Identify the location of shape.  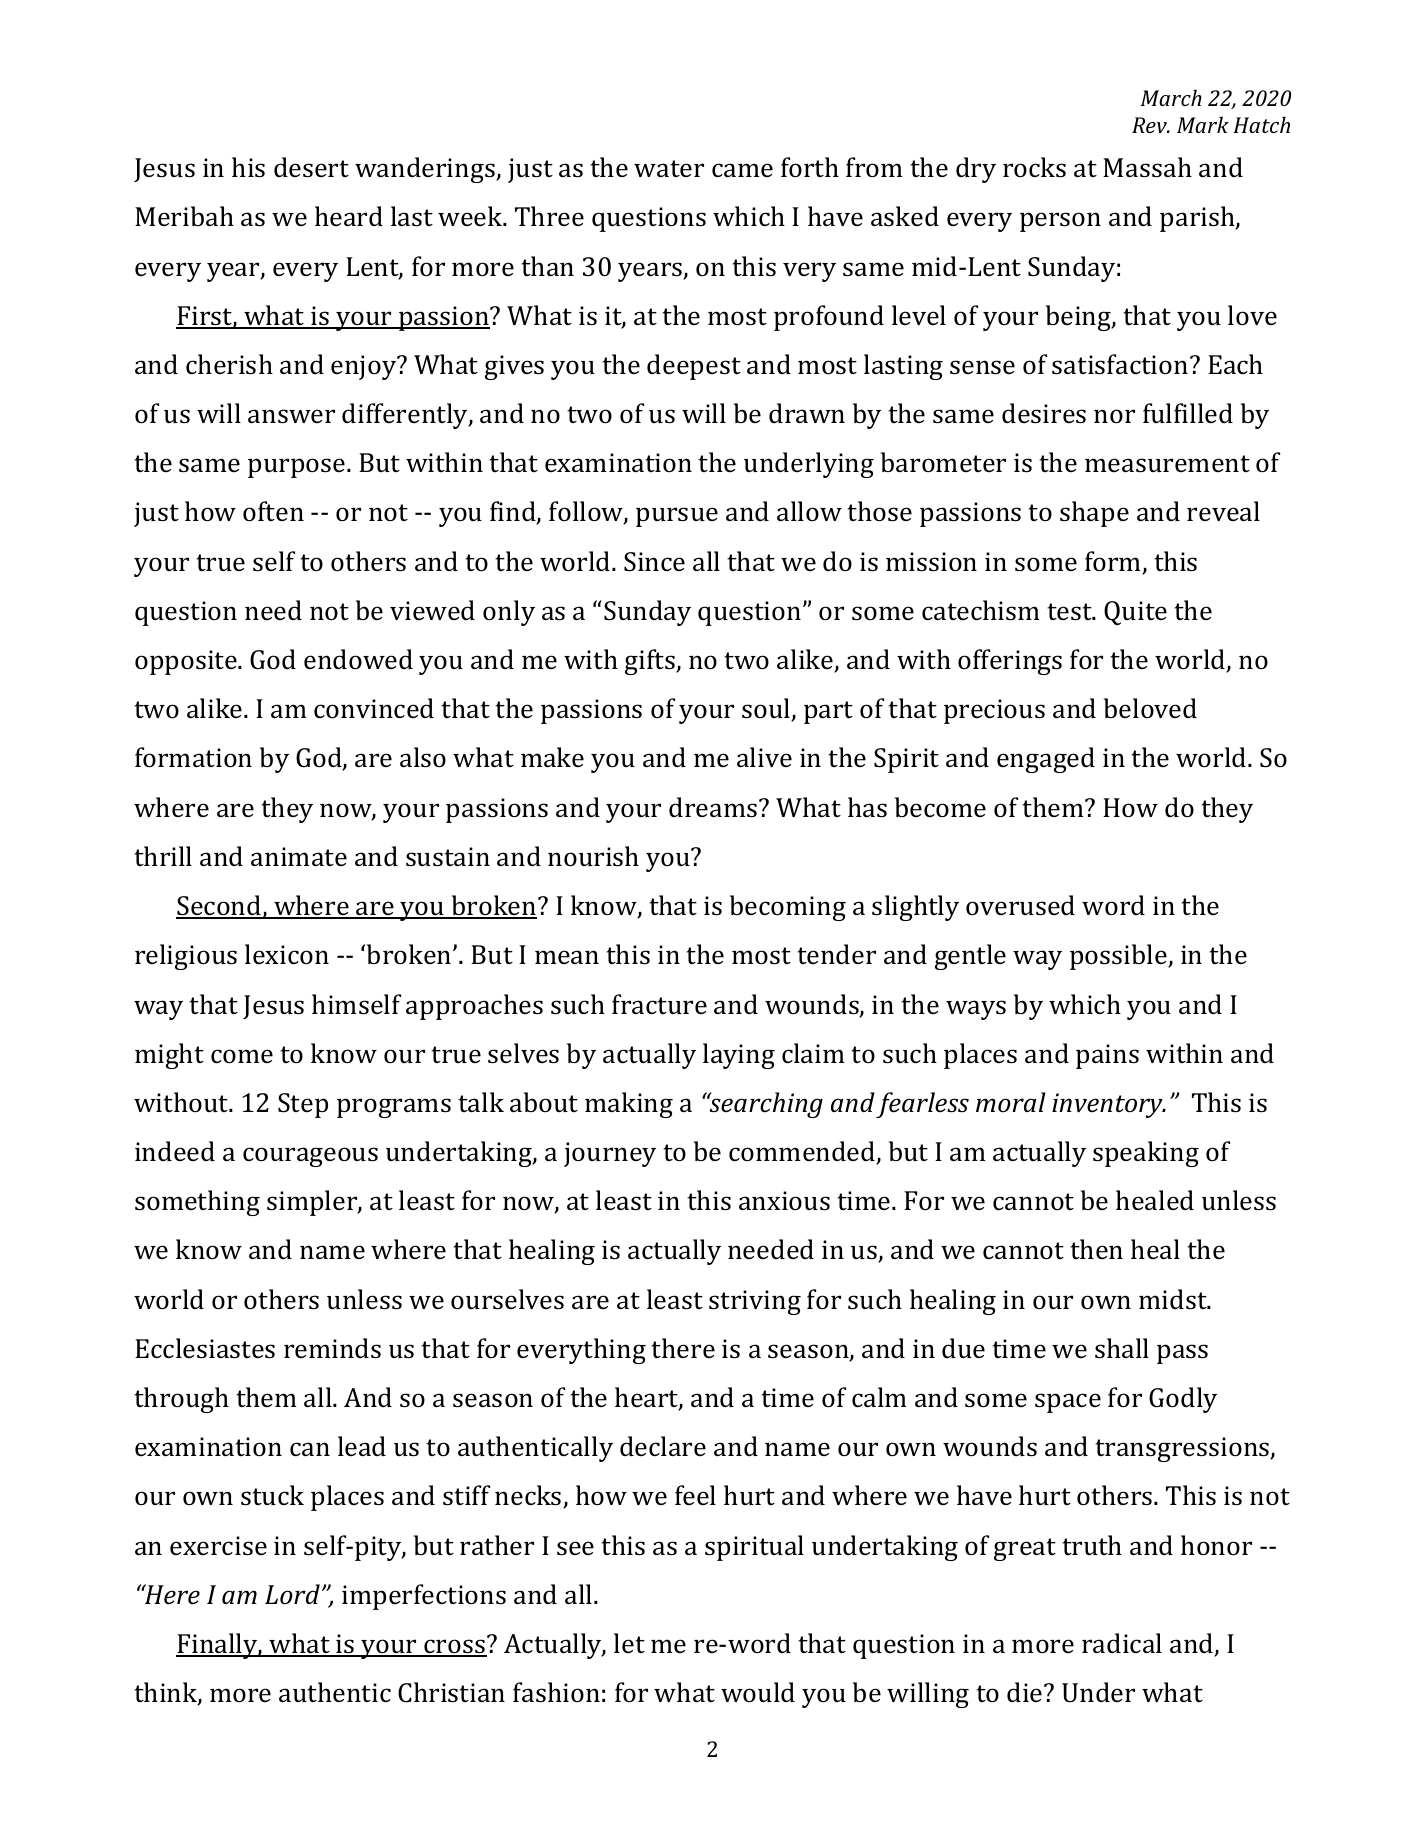
(1094, 514).
